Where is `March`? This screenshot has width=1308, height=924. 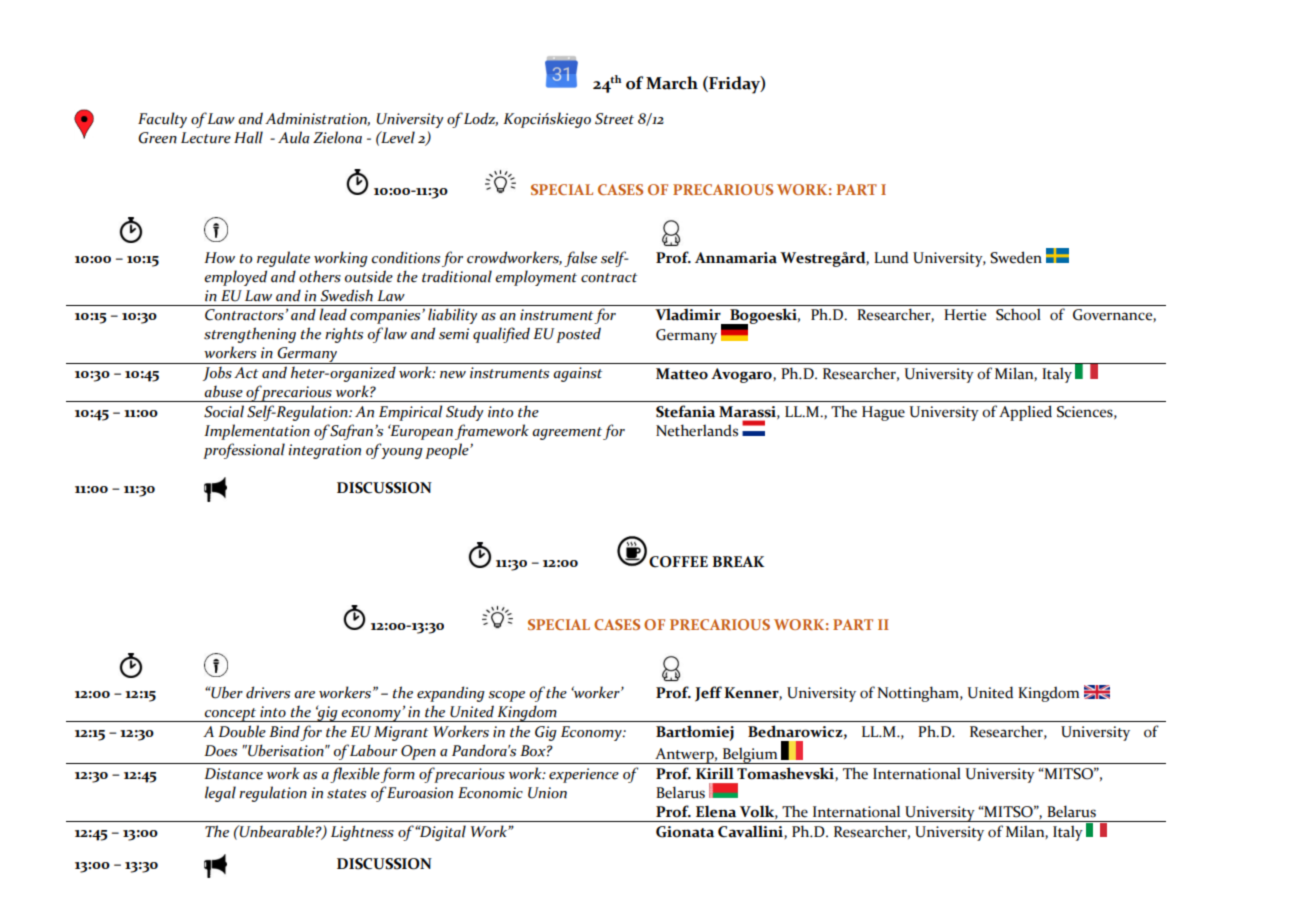
March is located at coordinates (672, 83).
